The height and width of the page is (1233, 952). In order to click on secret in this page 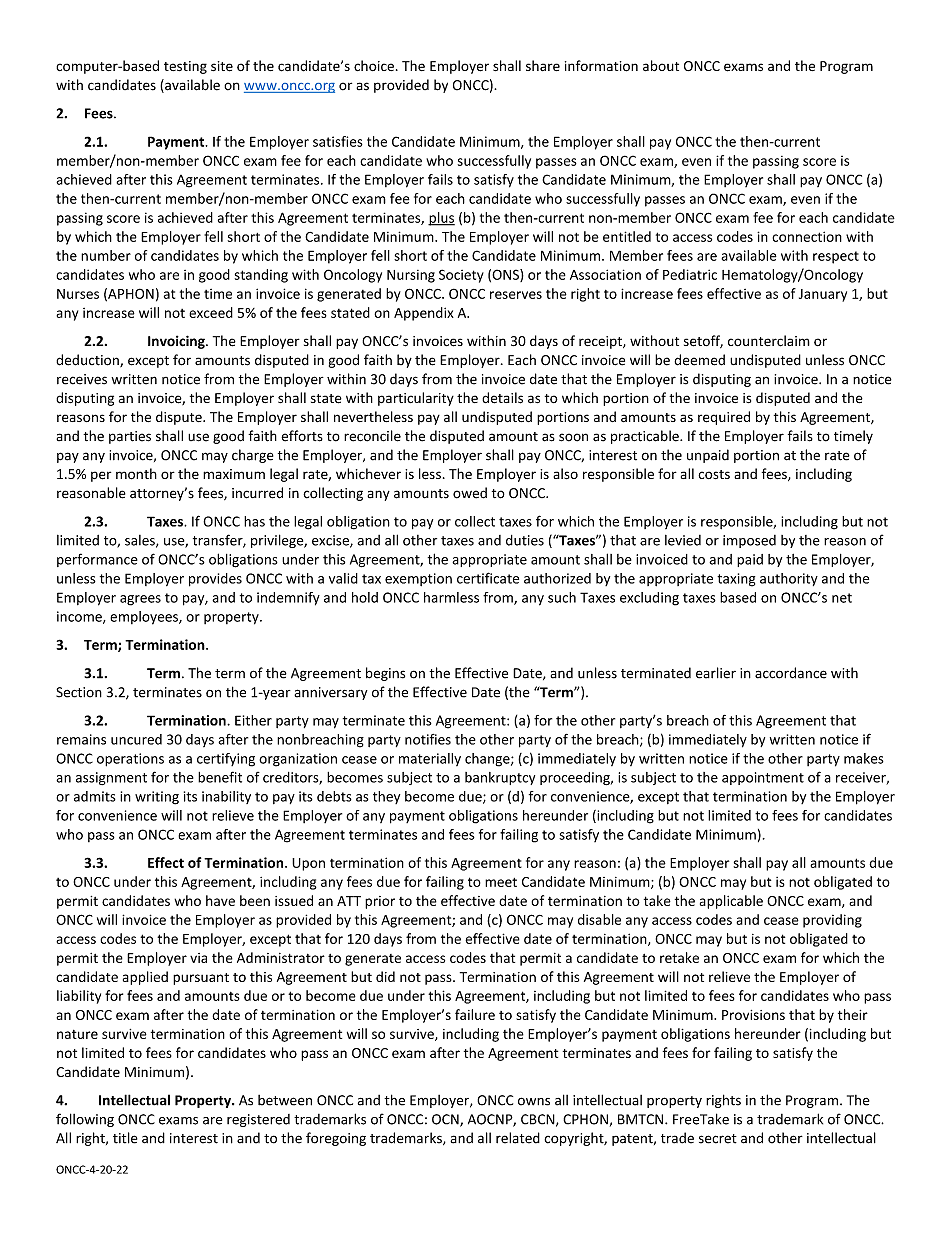, I will do `click(718, 1139)`.
